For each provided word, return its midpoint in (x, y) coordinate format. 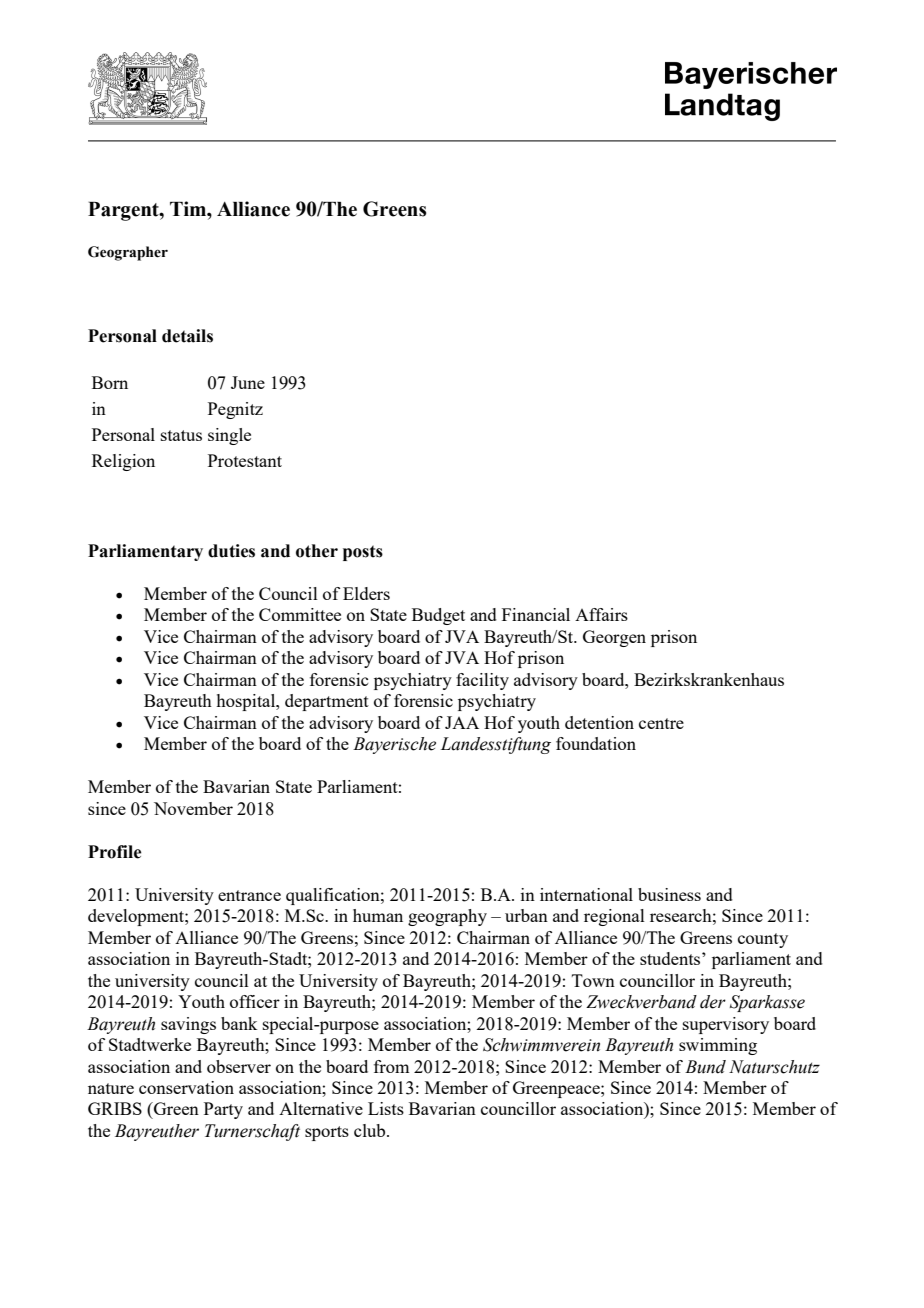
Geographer (128, 253)
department (327, 702)
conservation (186, 1087)
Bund (705, 1067)
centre (661, 723)
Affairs (601, 614)
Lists (386, 1108)
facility (482, 681)
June (248, 382)
